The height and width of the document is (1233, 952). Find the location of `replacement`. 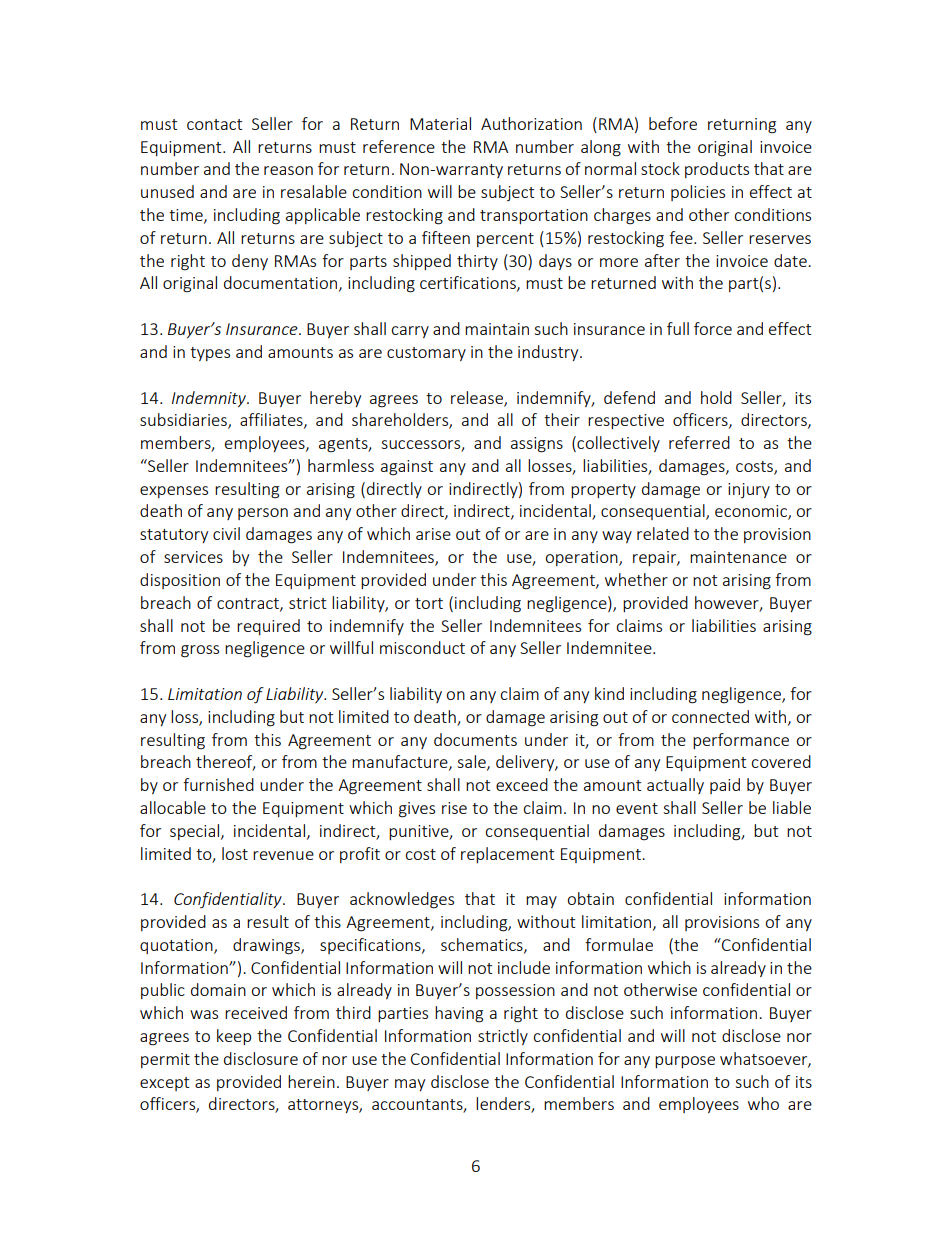

replacement is located at coordinates (507, 855).
